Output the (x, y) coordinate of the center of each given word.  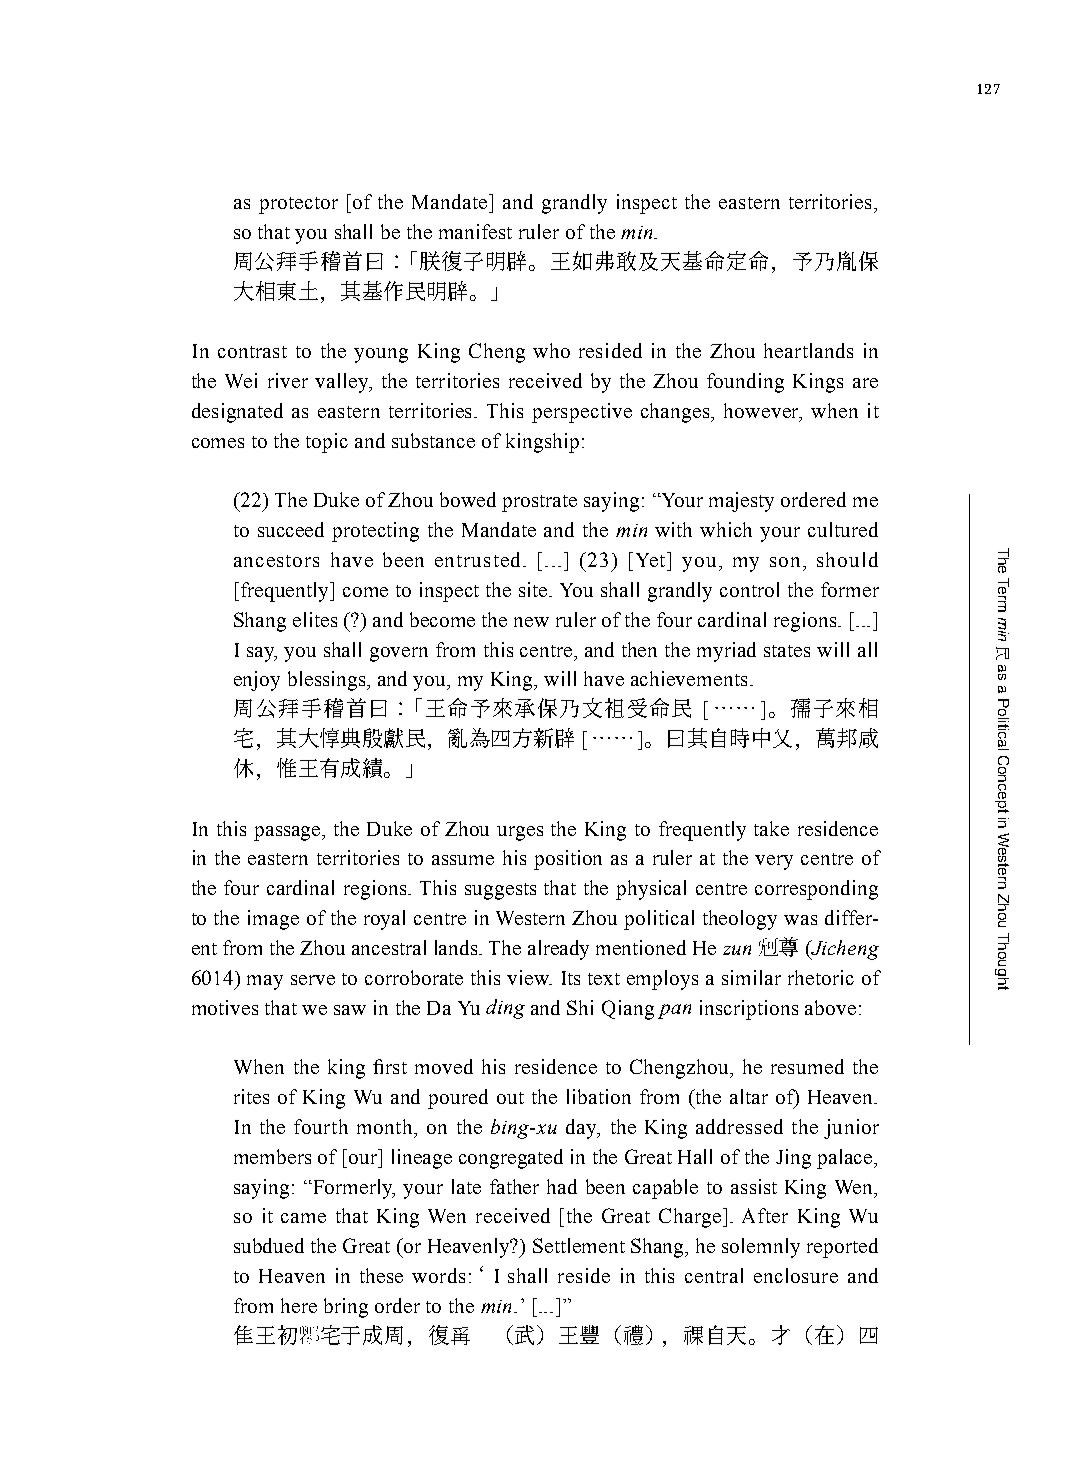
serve (313, 980)
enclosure (796, 1275)
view (529, 977)
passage (288, 833)
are (865, 383)
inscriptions (749, 1010)
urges (520, 833)
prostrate (539, 503)
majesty (741, 502)
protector (298, 205)
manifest (475, 231)
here (299, 1305)
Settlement (579, 1245)
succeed (291, 529)
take (771, 828)
